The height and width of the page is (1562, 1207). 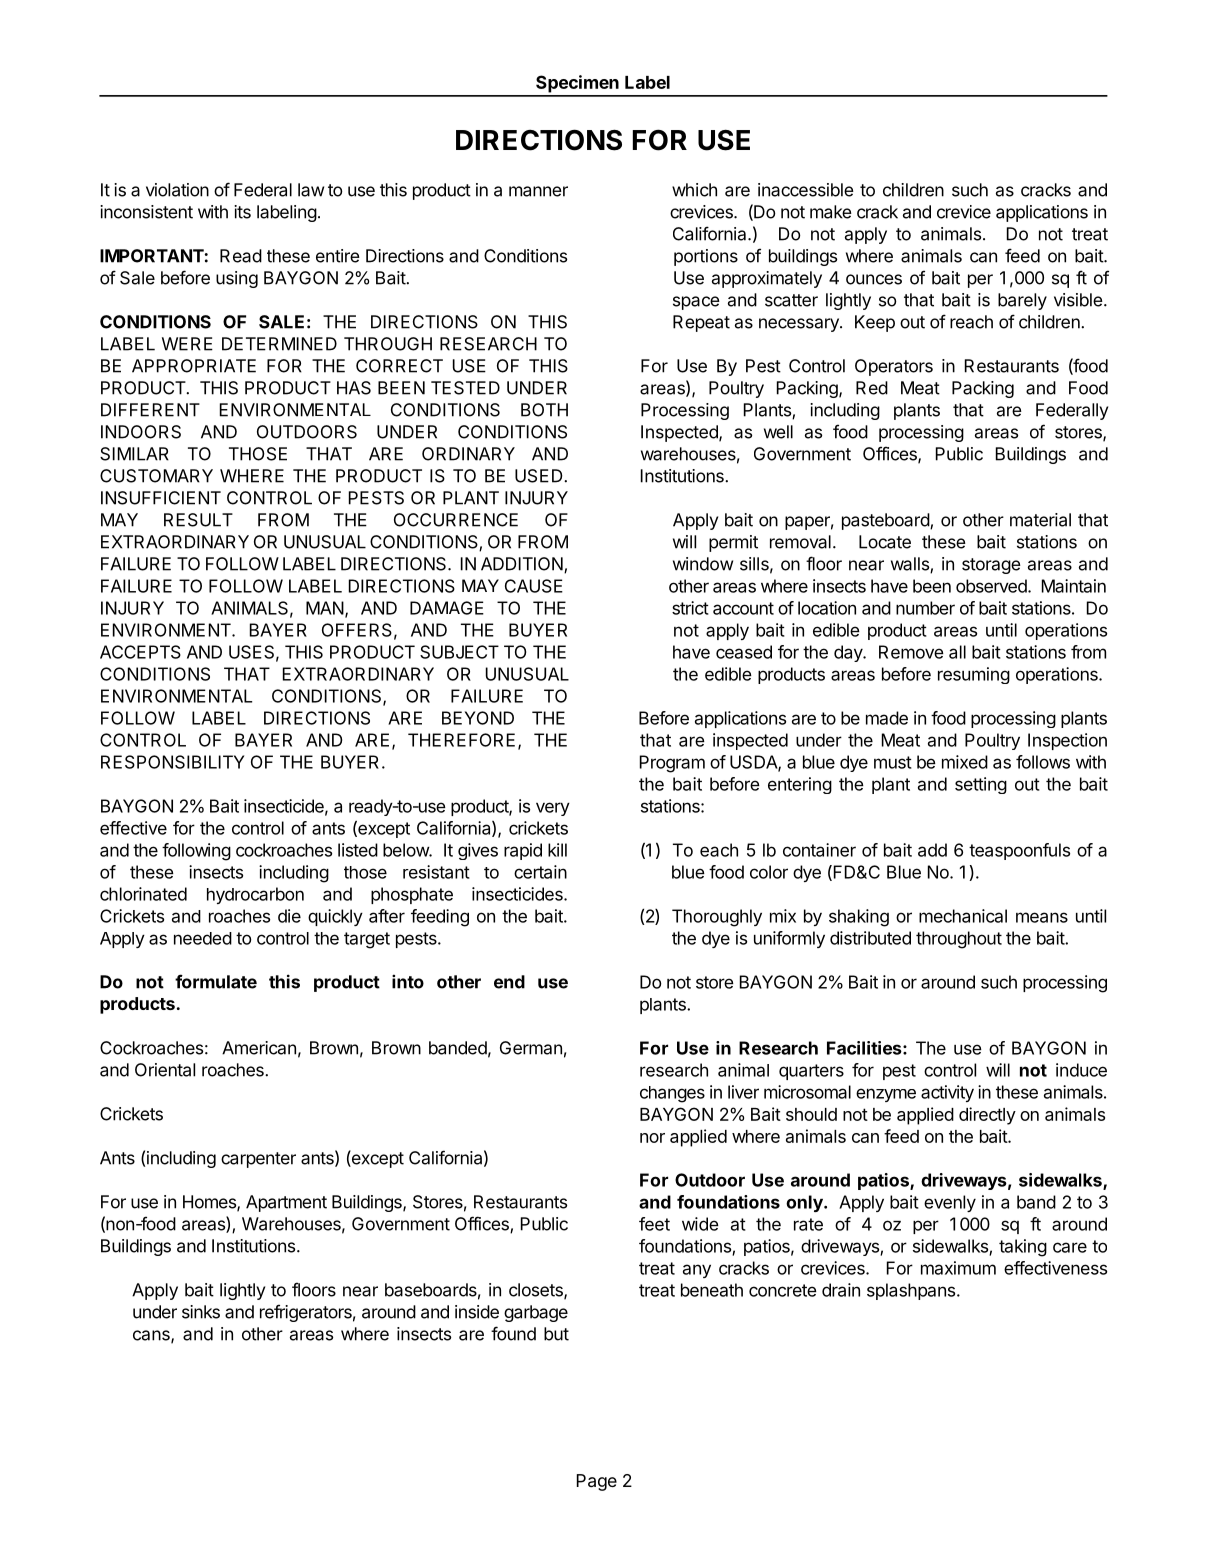 What do you see at coordinates (242, 212) in the page?
I see `its` at bounding box center [242, 212].
